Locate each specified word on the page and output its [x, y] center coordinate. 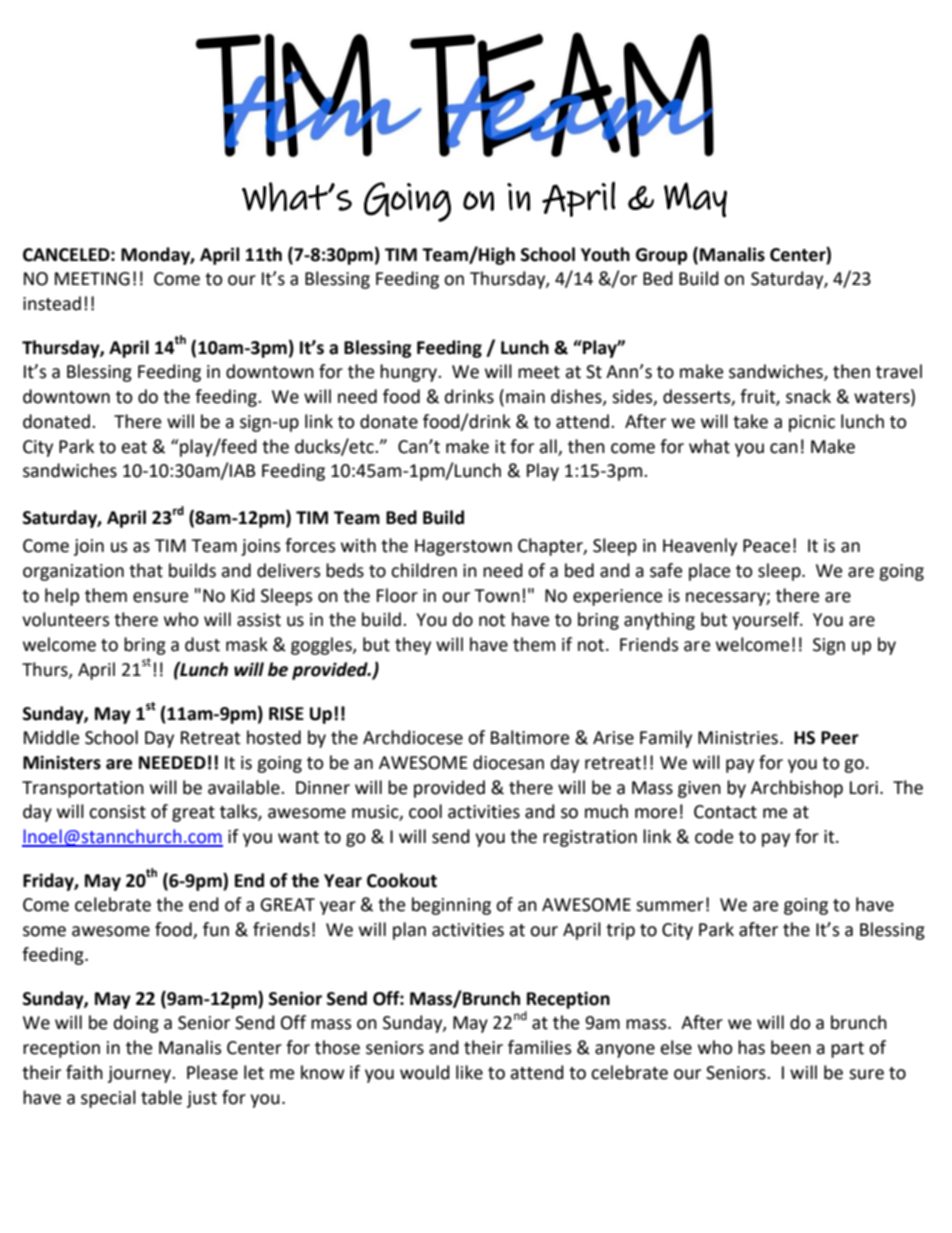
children [424, 570]
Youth [605, 254]
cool [425, 811]
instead [52, 303]
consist [117, 812]
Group [661, 256]
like [469, 1072]
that [146, 570]
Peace [766, 546]
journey [141, 1074]
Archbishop [797, 789]
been [791, 1047]
